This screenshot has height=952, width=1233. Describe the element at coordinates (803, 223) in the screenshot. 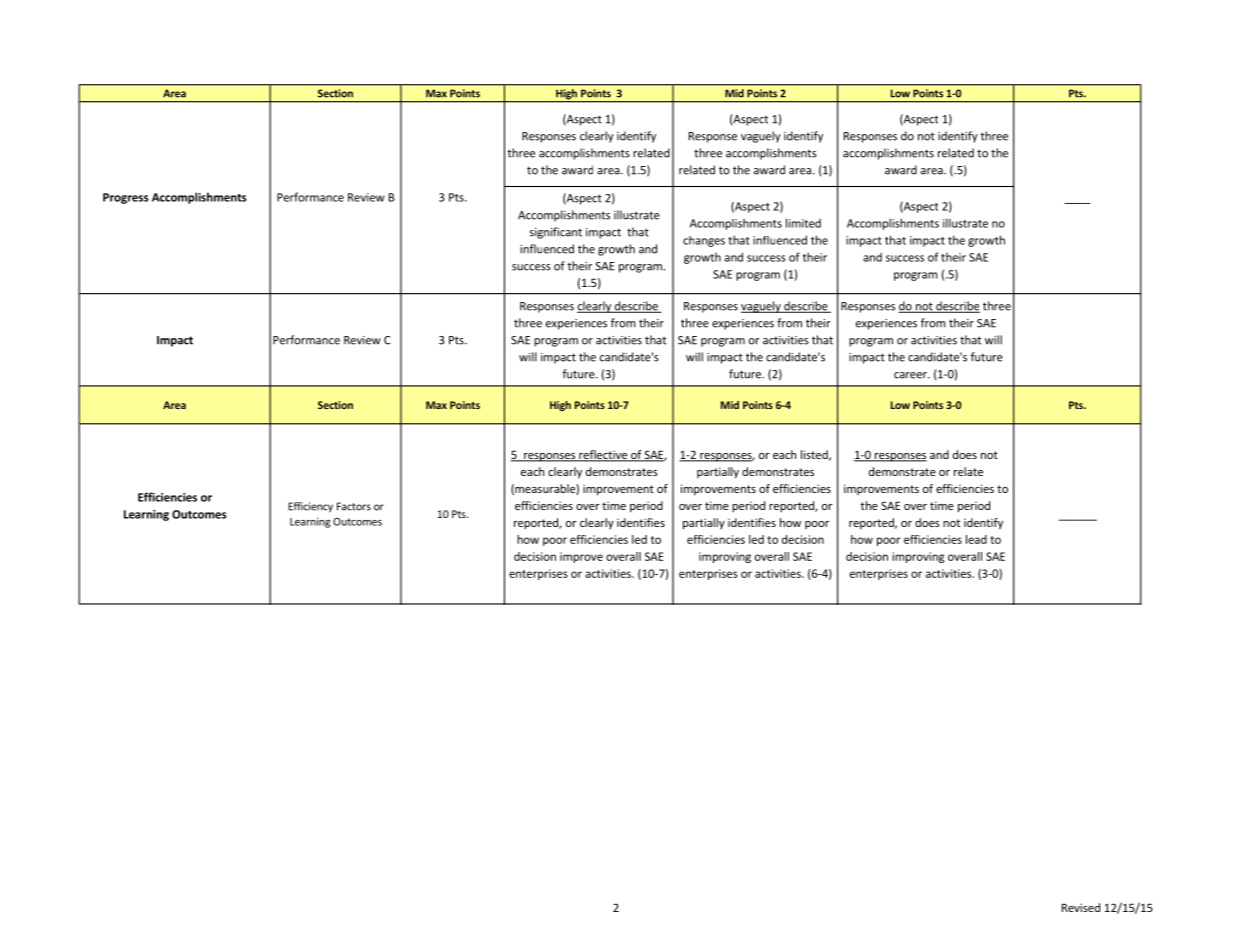

I see `limited` at that location.
